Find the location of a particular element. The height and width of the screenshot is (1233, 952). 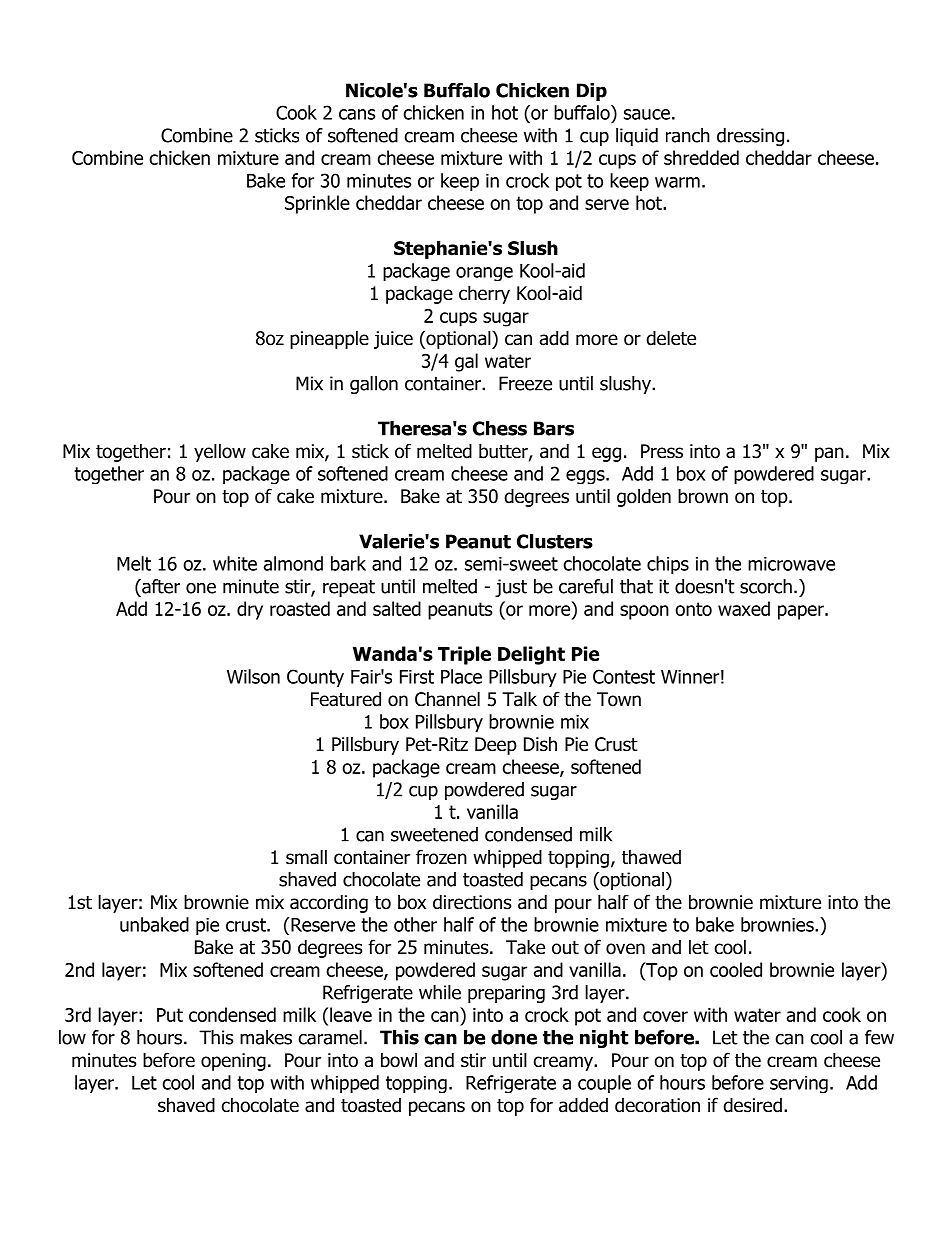

scorch is located at coordinates (766, 586).
